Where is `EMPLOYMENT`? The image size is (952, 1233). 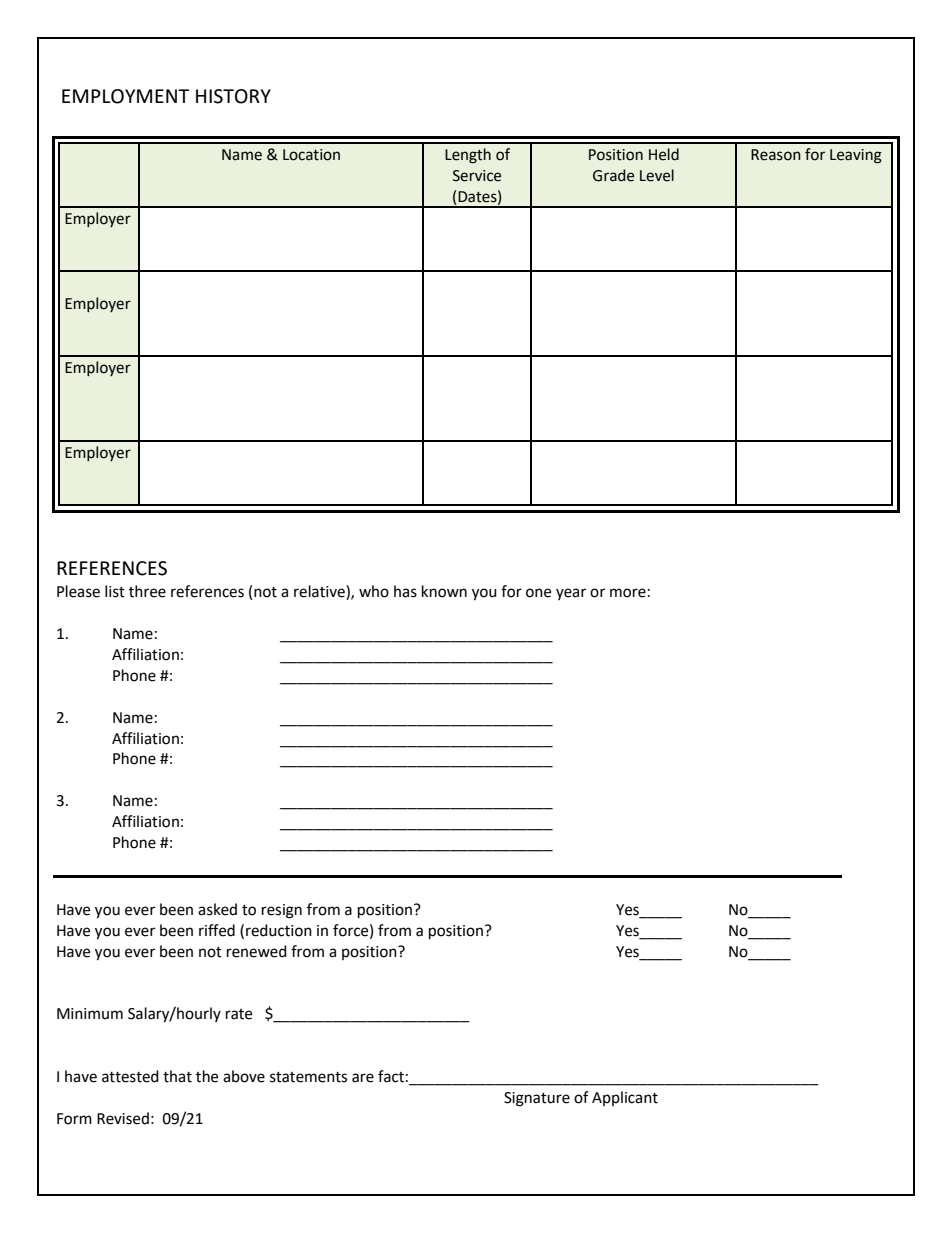
EMPLOYMENT is located at coordinates (125, 96).
